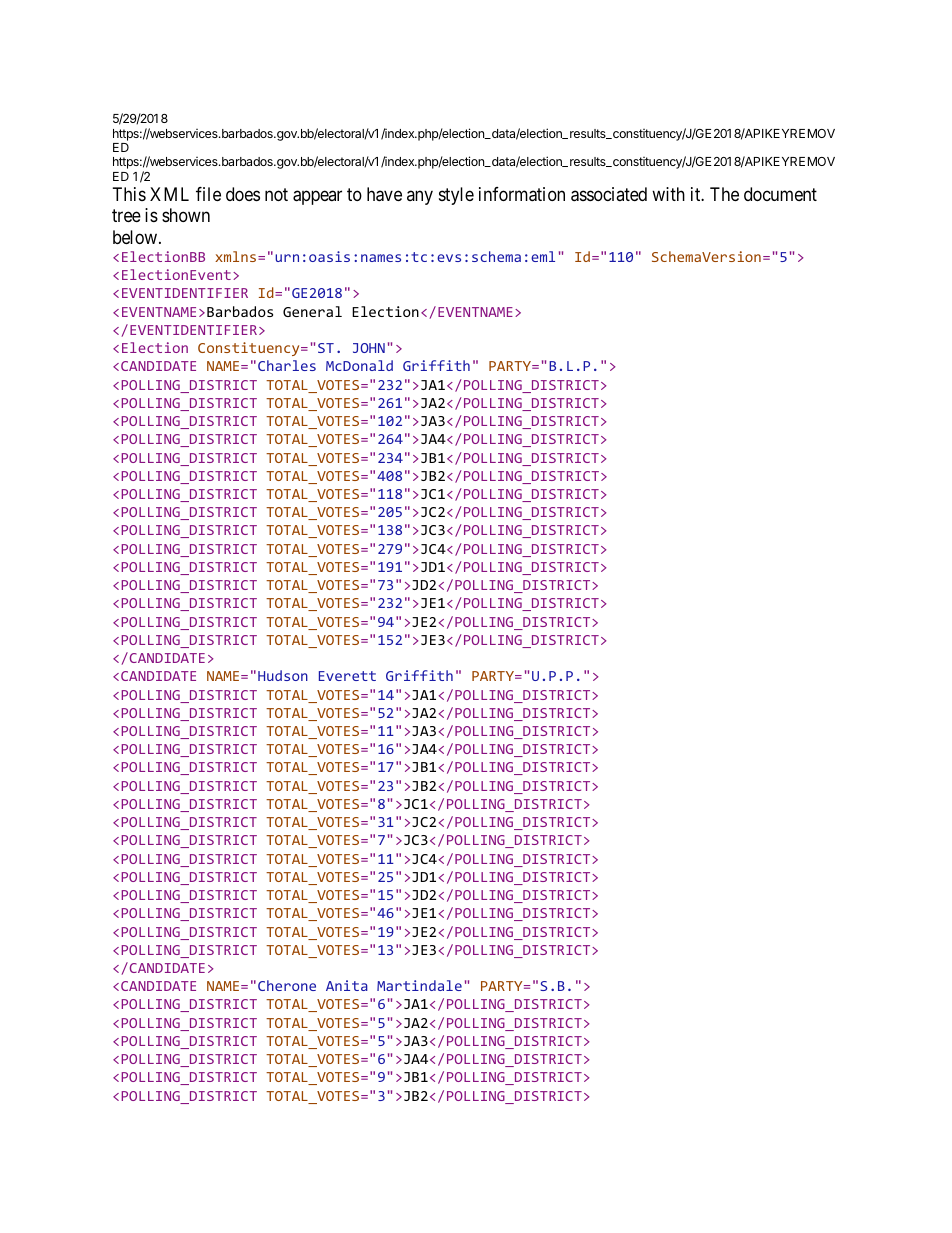 The width and height of the screenshot is (952, 1233). What do you see at coordinates (369, 348) in the screenshot?
I see `JOHN` at bounding box center [369, 348].
